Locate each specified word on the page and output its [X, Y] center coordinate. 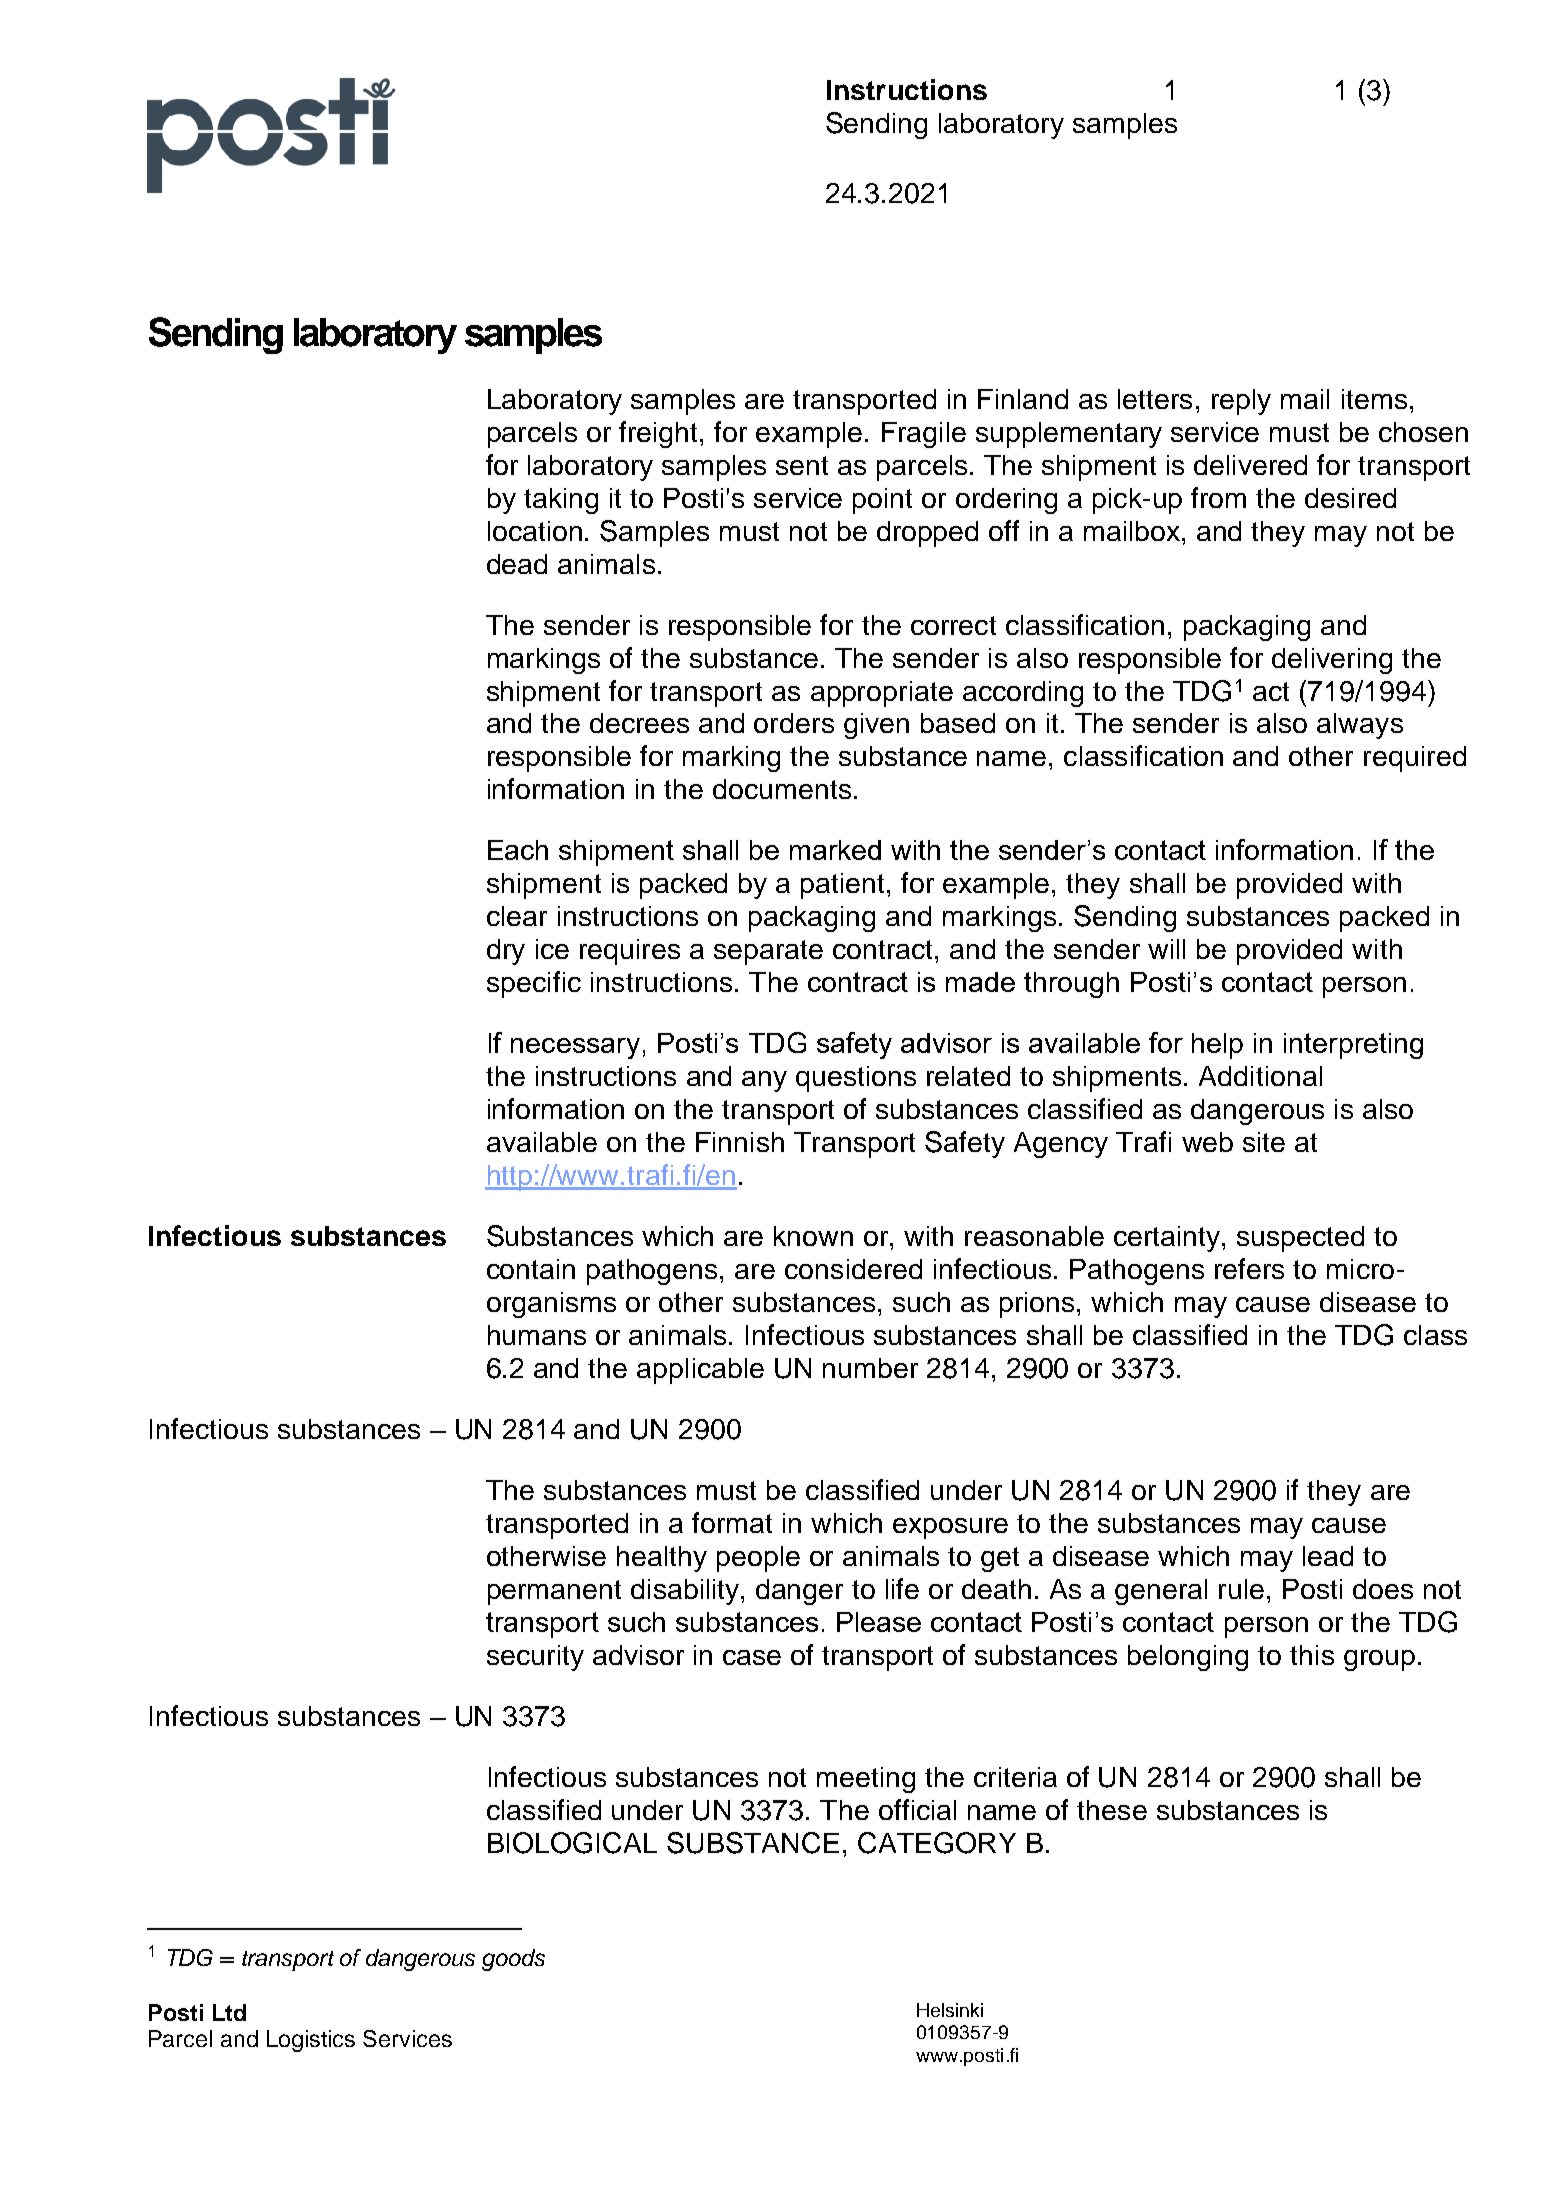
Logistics [311, 2041]
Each [518, 850]
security [535, 1658]
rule [1241, 1589]
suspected [1300, 1239]
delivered [1250, 465]
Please [879, 1622]
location [535, 531]
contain [531, 1269]
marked [835, 850]
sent [802, 465]
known [813, 1236]
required [1415, 759]
